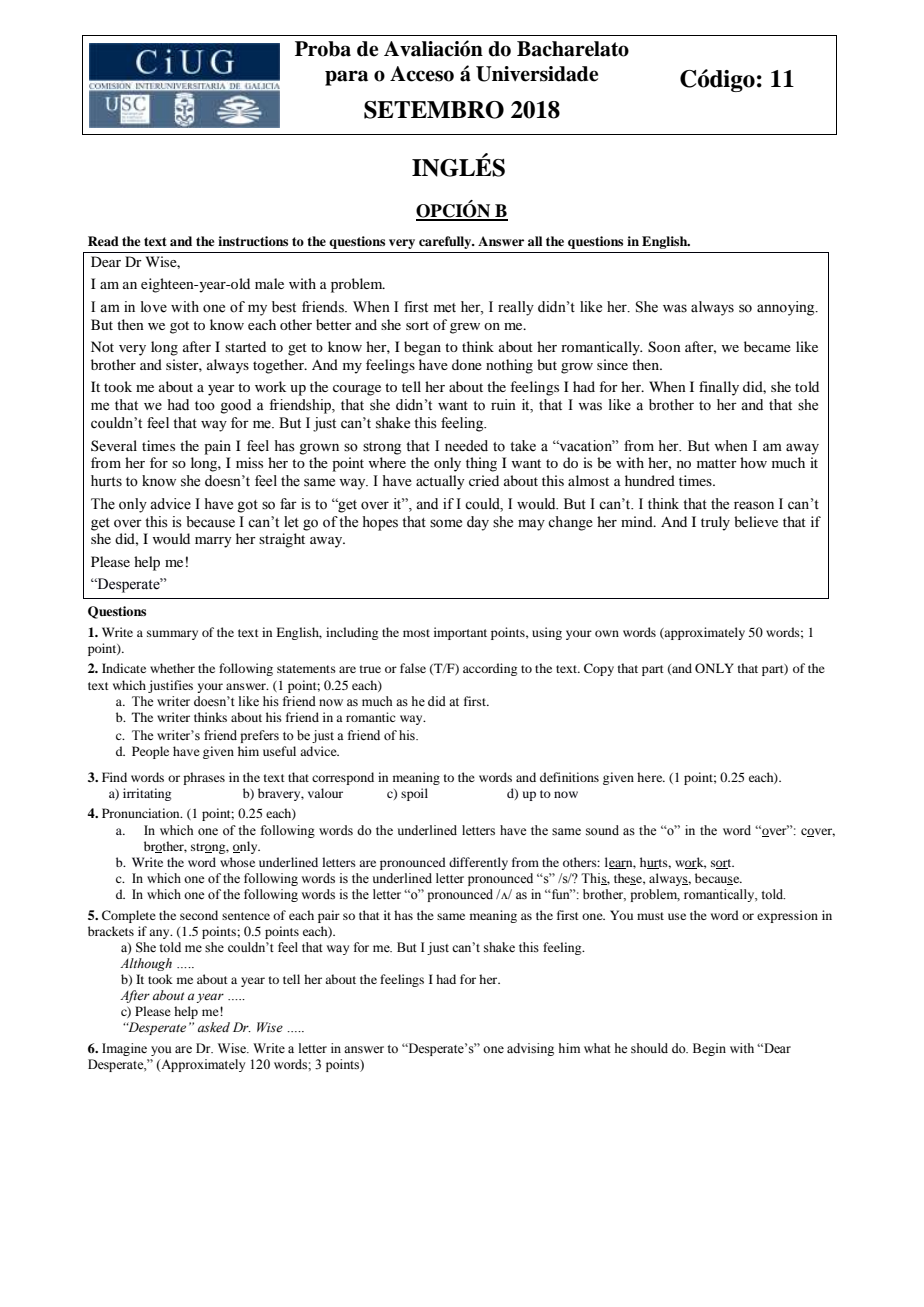  I want to click on asked, so click(214, 1027).
